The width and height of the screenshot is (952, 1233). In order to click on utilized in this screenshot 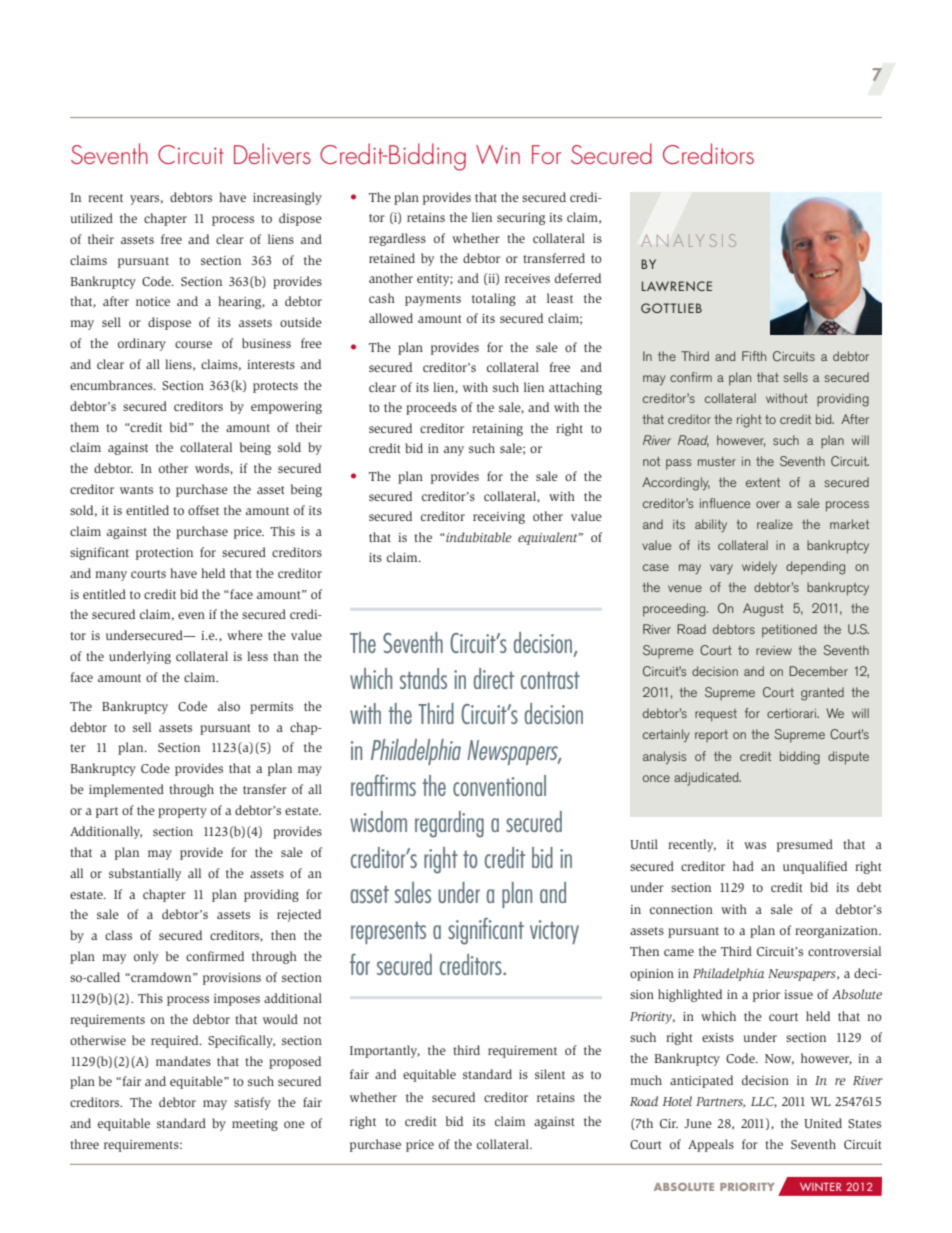, I will do `click(91, 218)`.
